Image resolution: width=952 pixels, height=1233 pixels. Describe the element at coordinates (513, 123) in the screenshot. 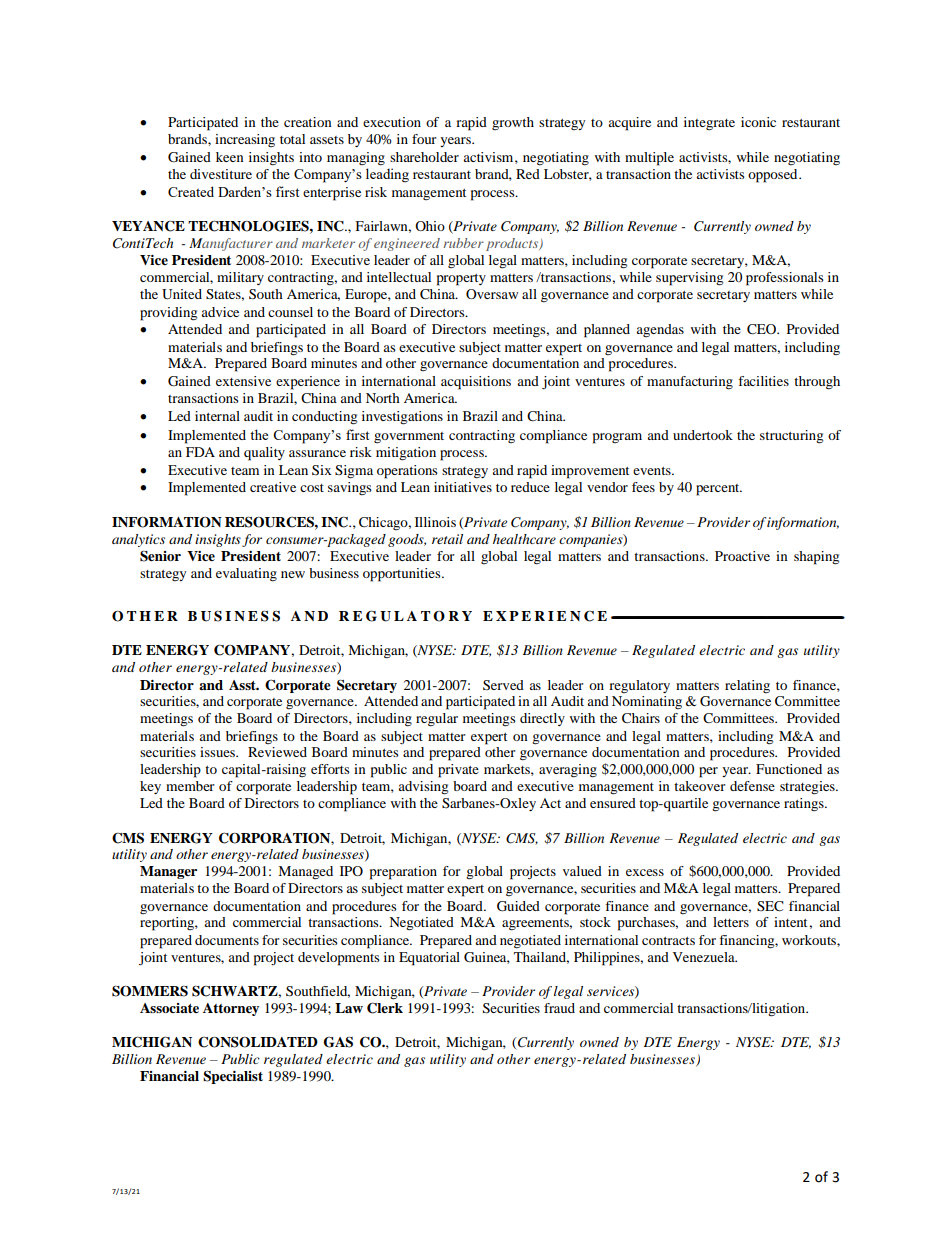

I see `growth` at that location.
